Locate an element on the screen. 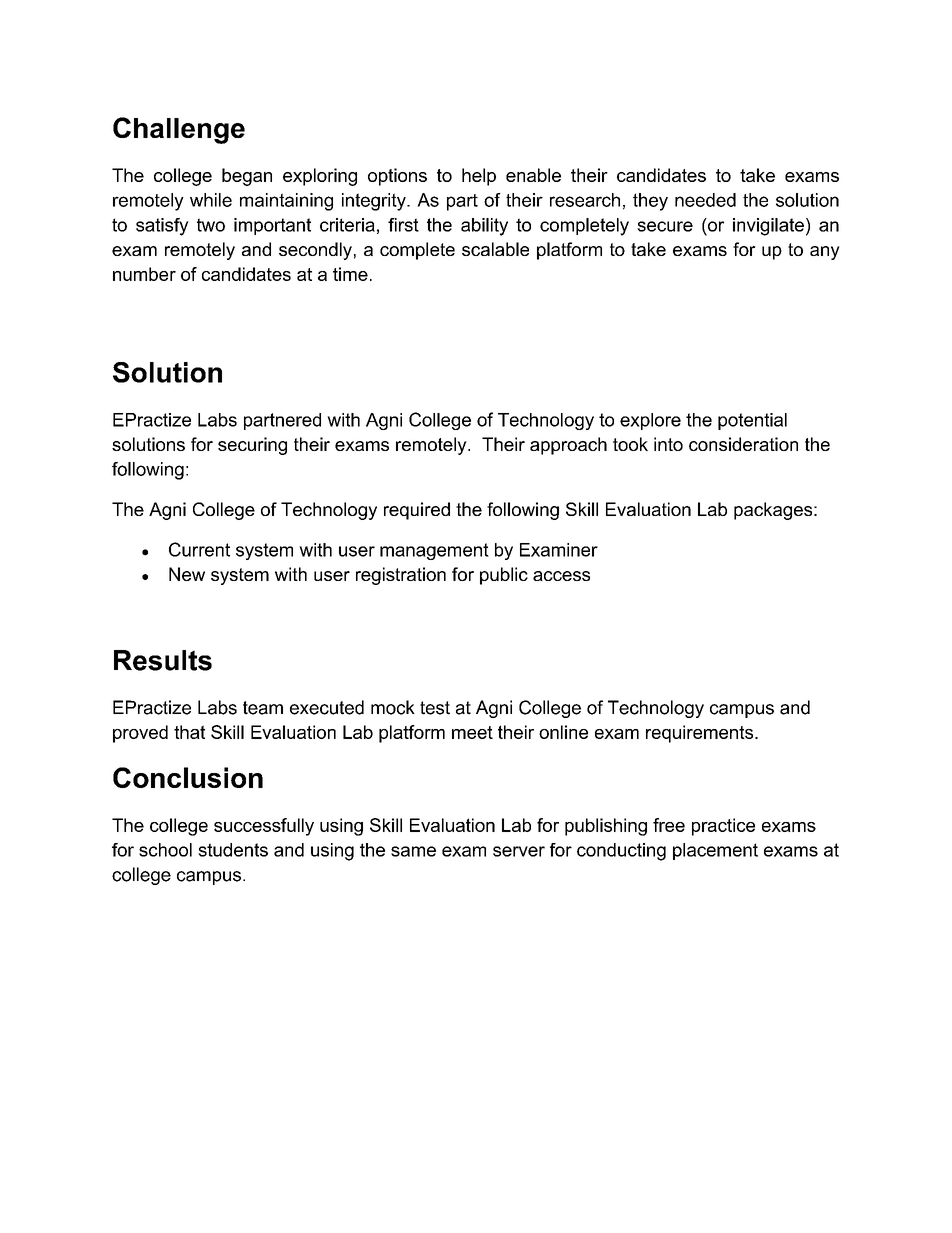 The height and width of the screenshot is (1233, 952). server is located at coordinates (519, 851).
